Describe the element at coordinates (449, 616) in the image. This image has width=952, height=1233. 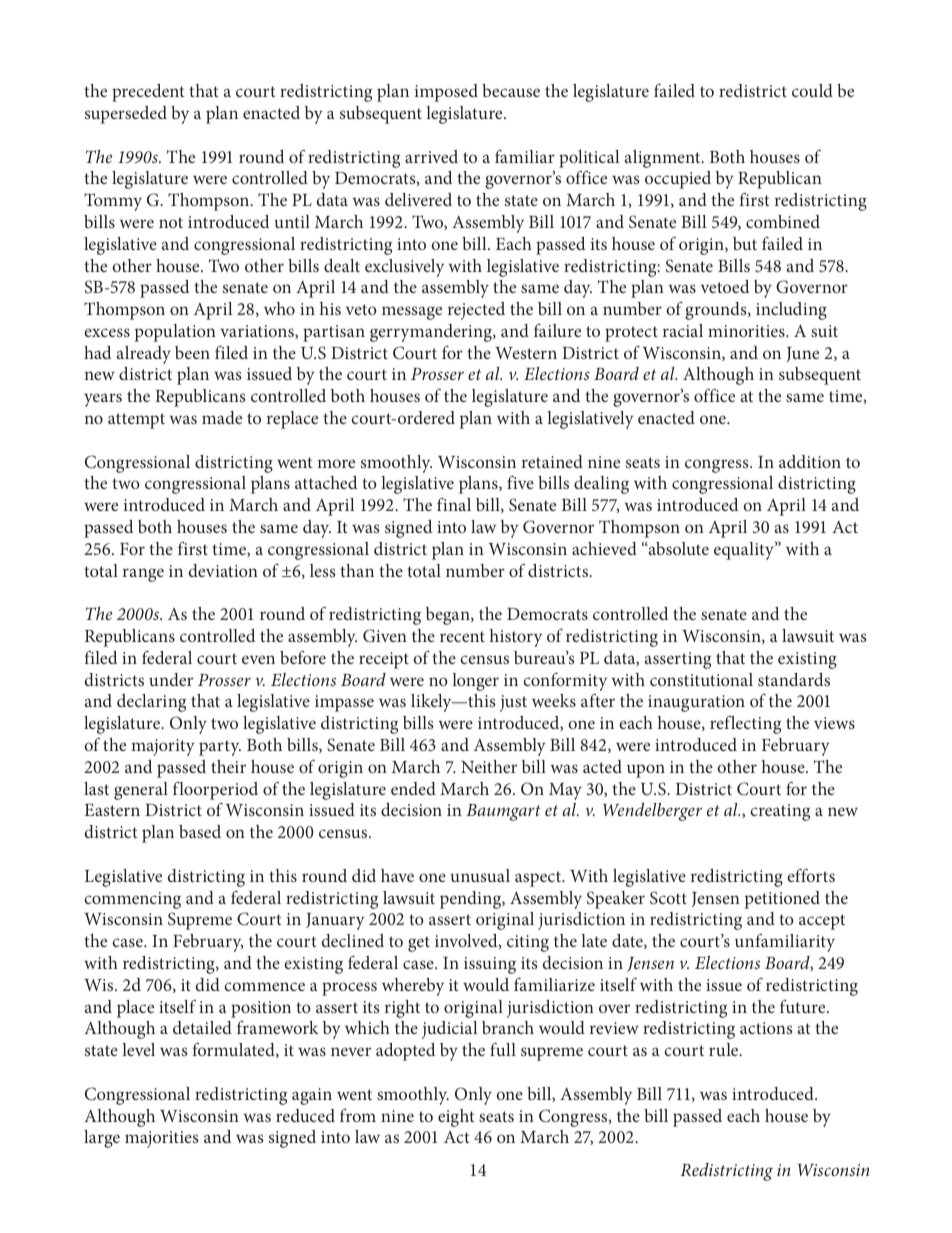
I see `began` at that location.
